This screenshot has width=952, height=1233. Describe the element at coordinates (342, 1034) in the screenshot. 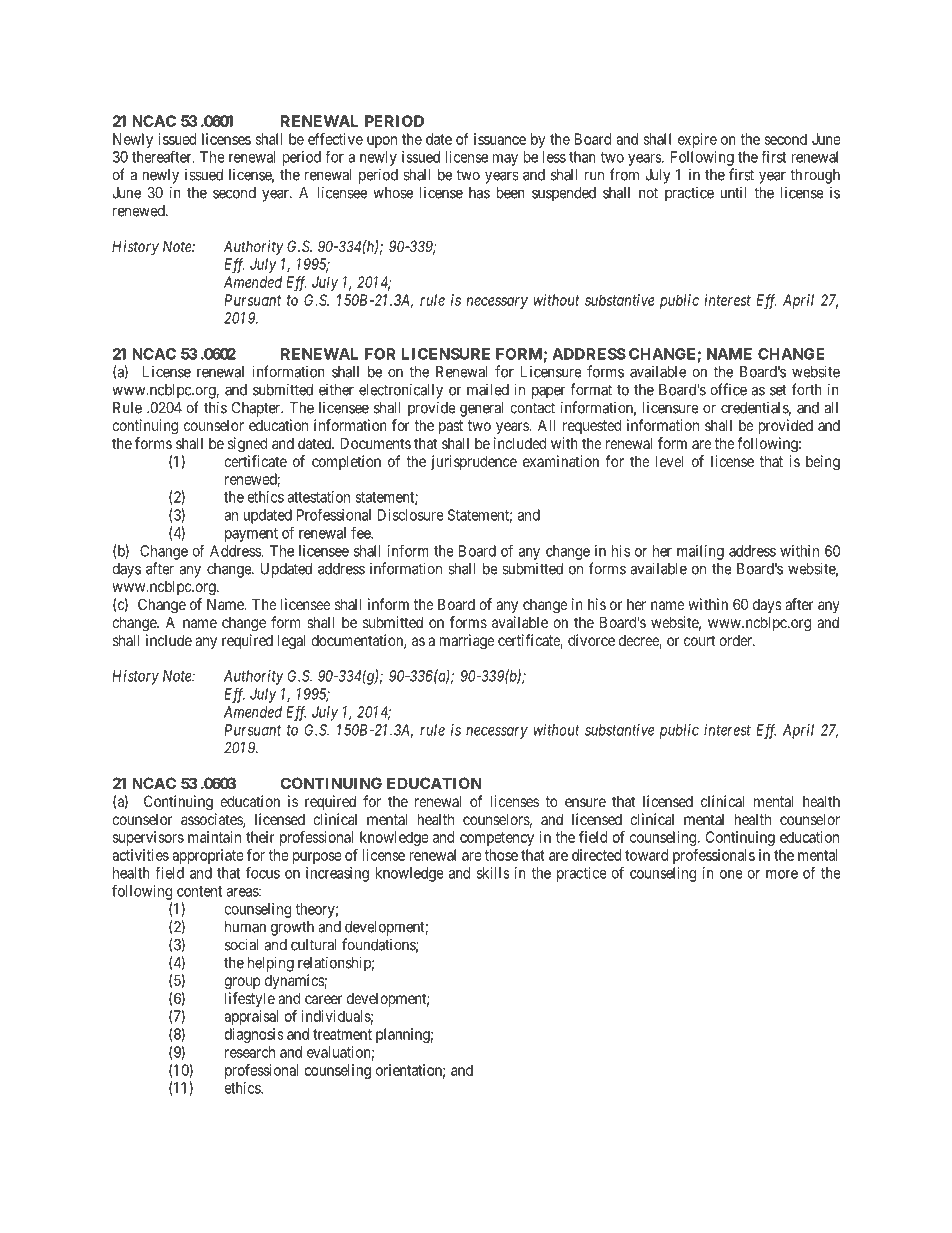

I see `treatment` at that location.
